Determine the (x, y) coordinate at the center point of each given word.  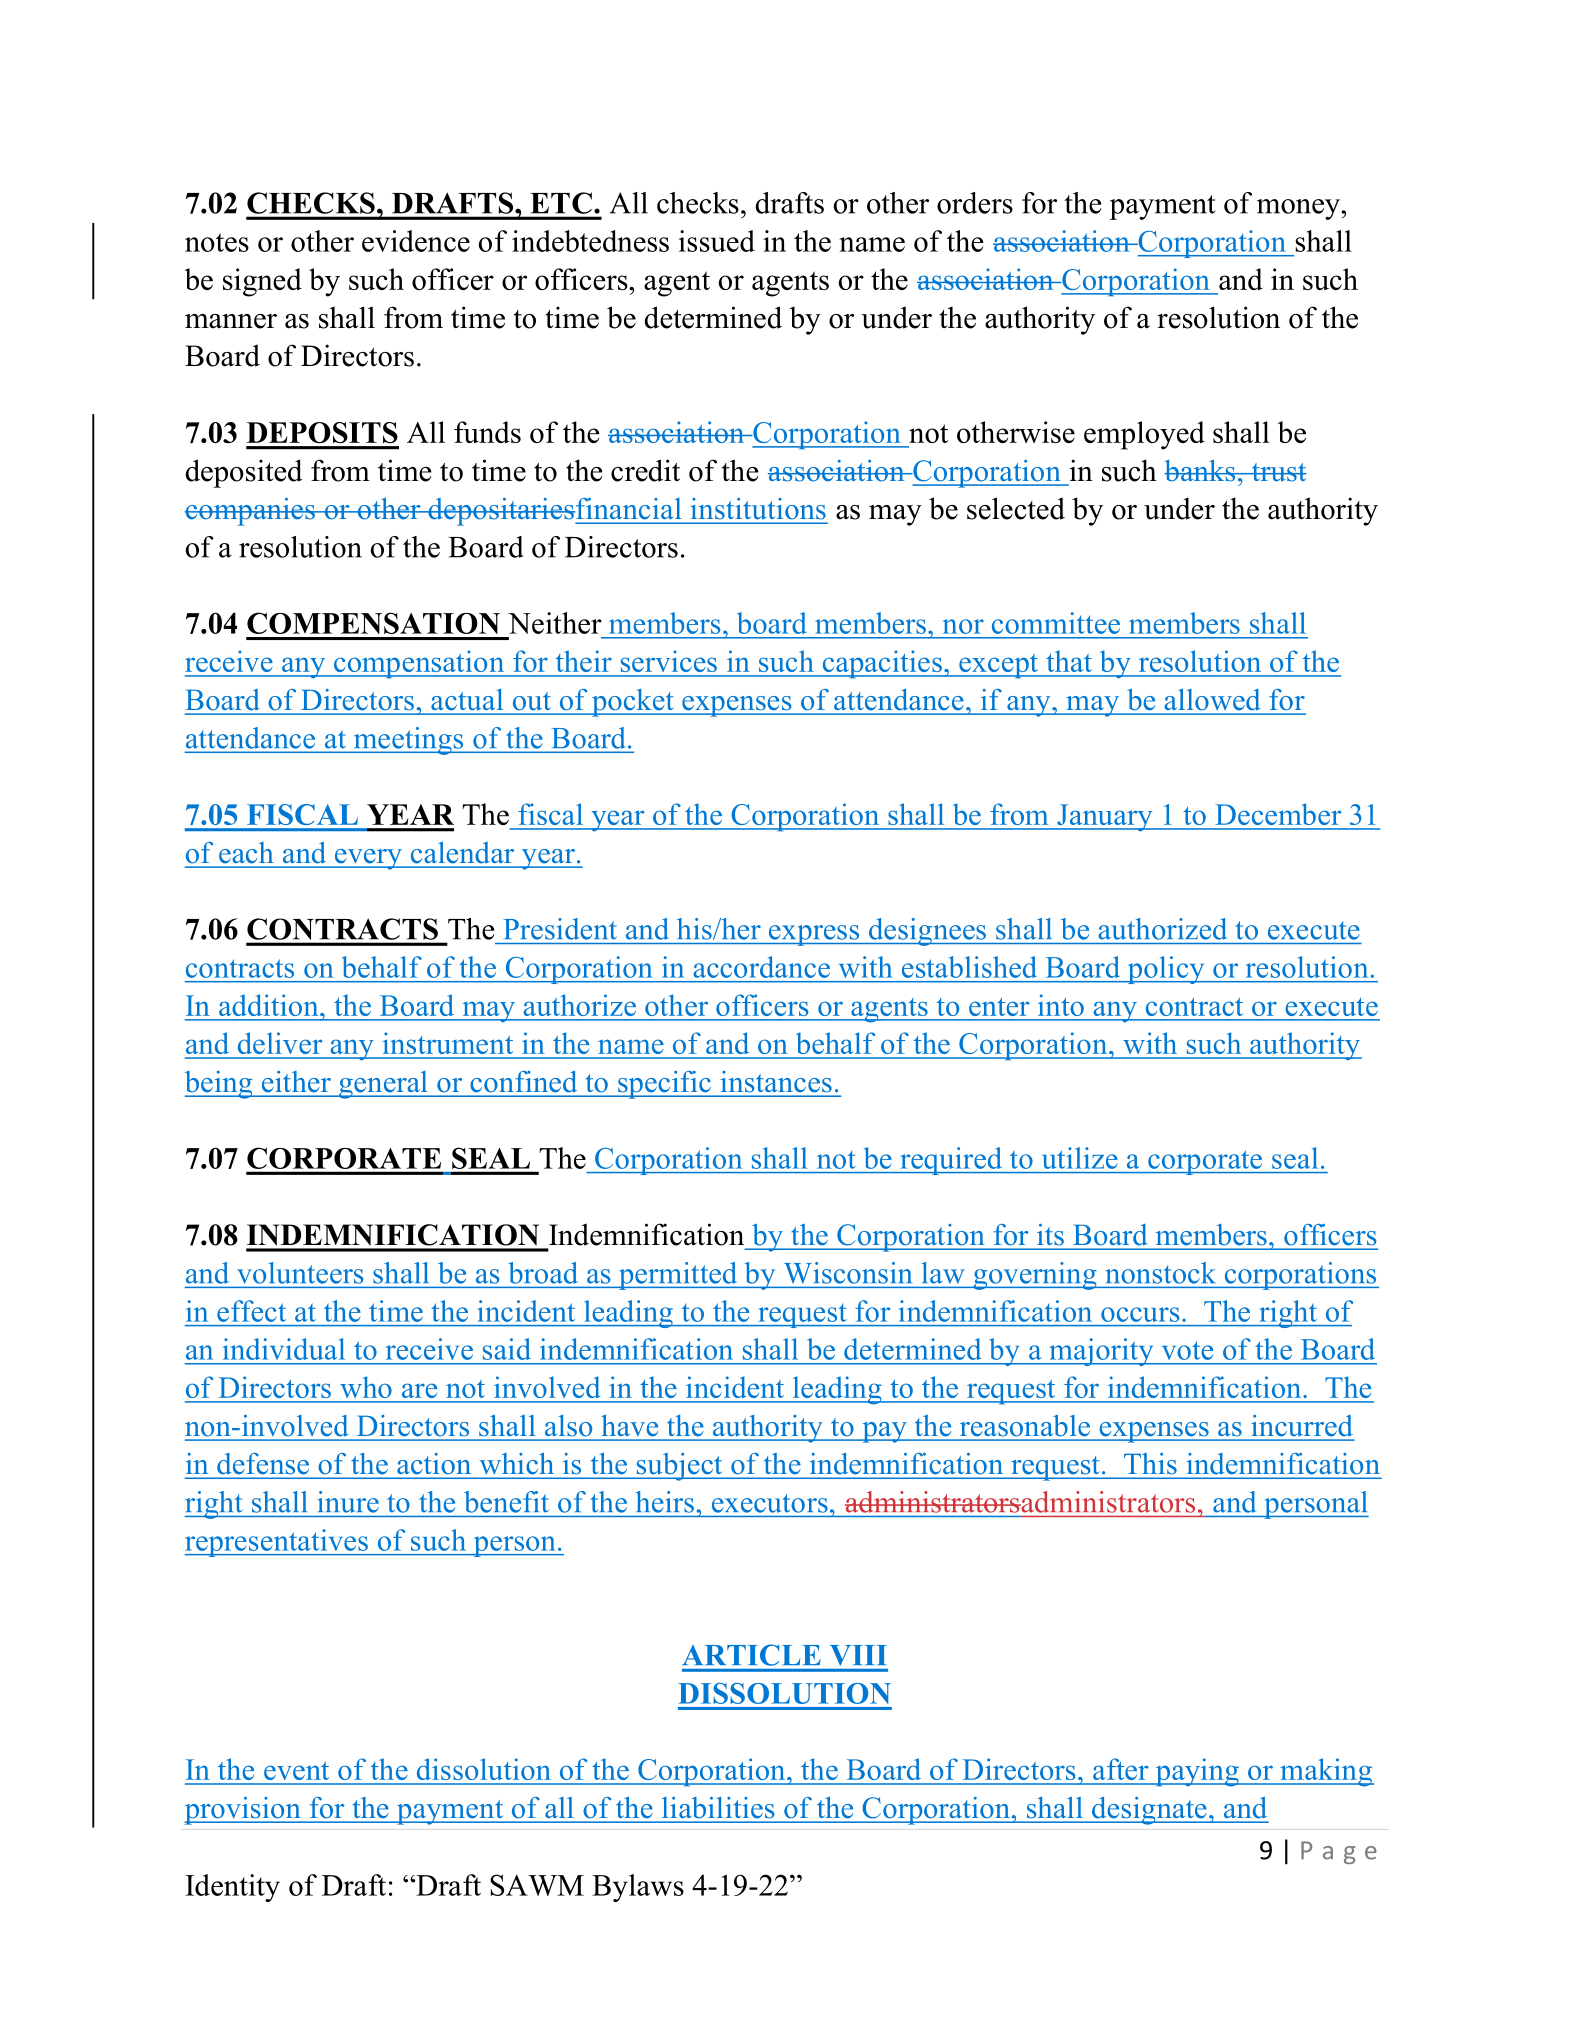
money (1299, 209)
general (383, 1085)
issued (717, 241)
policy (1166, 970)
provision (244, 1811)
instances (776, 1081)
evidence (416, 241)
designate (1149, 1811)
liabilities (718, 1807)
